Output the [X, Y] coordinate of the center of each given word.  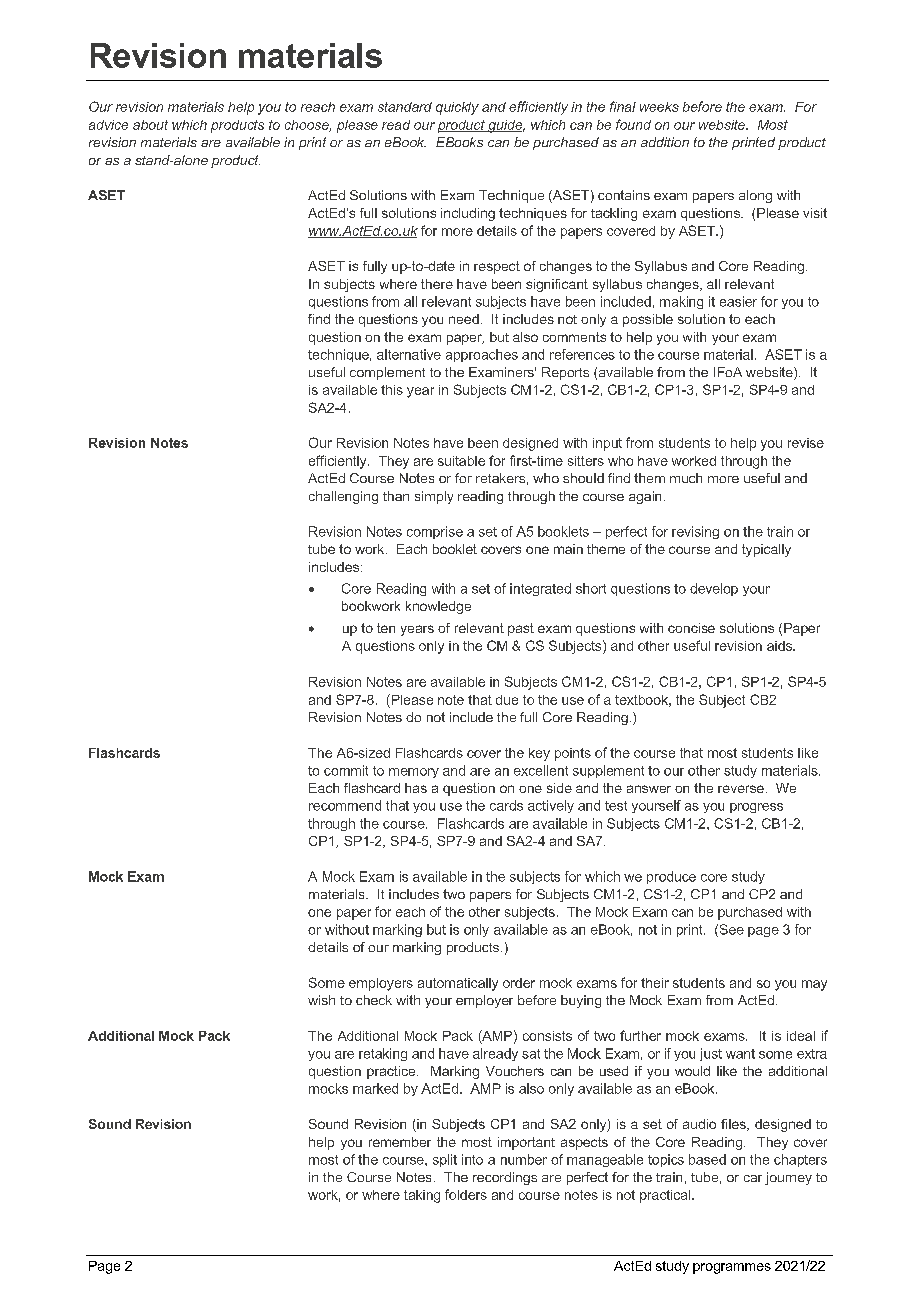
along [755, 196]
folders [466, 1194]
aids [781, 646]
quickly [457, 108]
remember [400, 1142]
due [507, 700]
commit [346, 770]
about [150, 125]
